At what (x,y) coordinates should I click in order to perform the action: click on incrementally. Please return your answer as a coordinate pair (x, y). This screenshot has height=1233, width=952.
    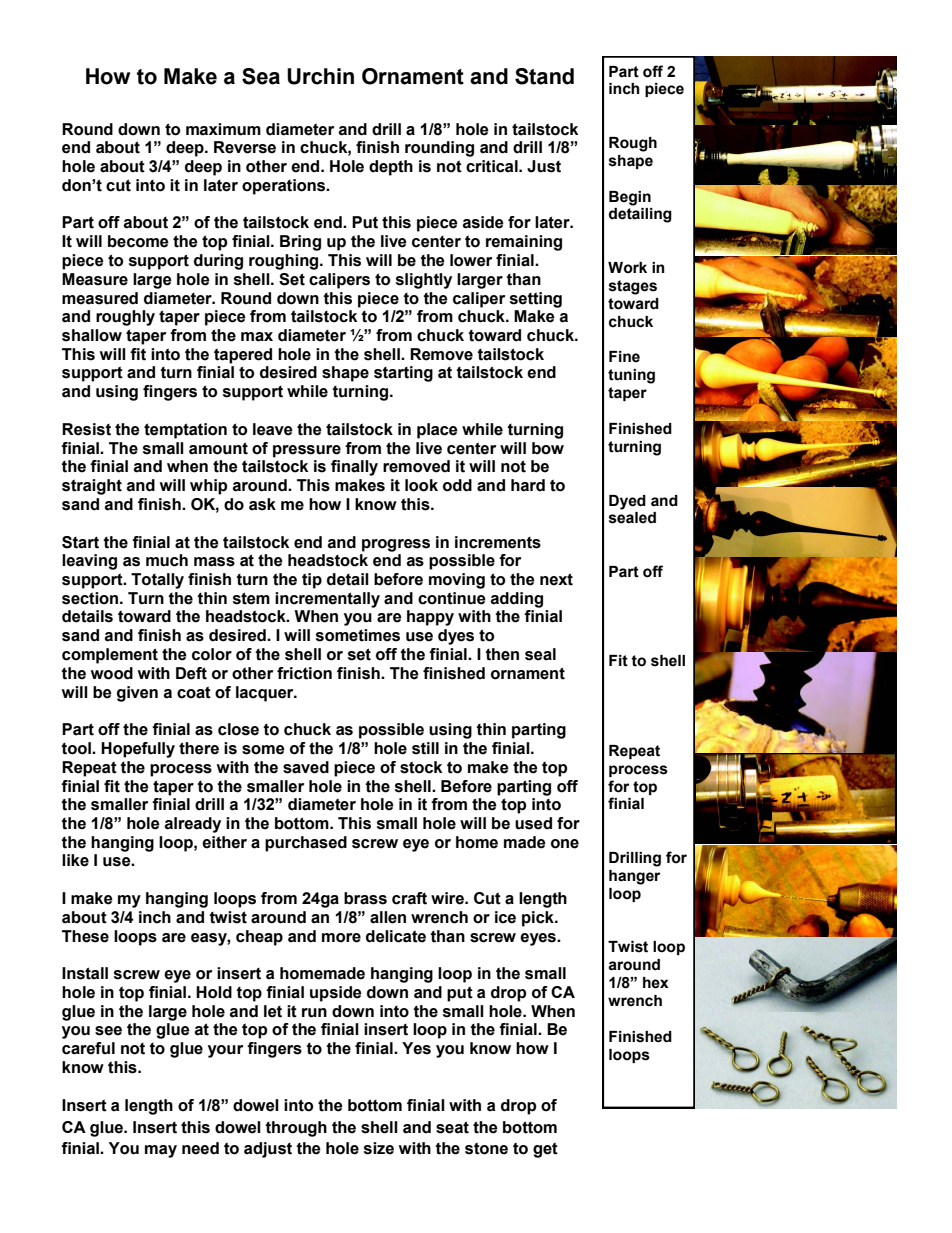
    Looking at the image, I should click on (327, 600).
